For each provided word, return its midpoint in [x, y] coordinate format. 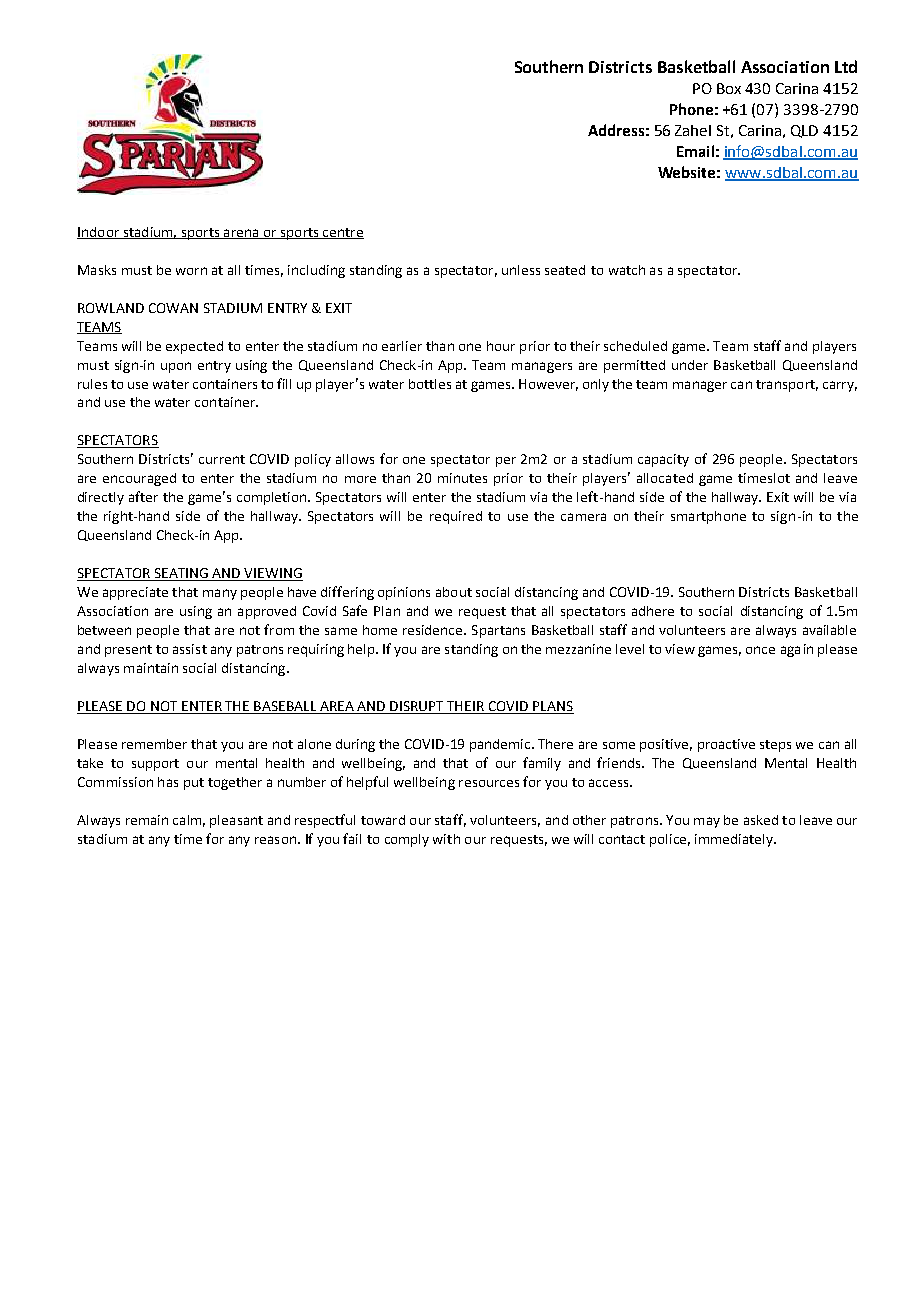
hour [501, 346]
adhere [653, 611]
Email [695, 151]
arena [241, 234]
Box [729, 88]
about [454, 592]
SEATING [181, 574]
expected [194, 347]
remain [147, 820]
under [690, 365]
